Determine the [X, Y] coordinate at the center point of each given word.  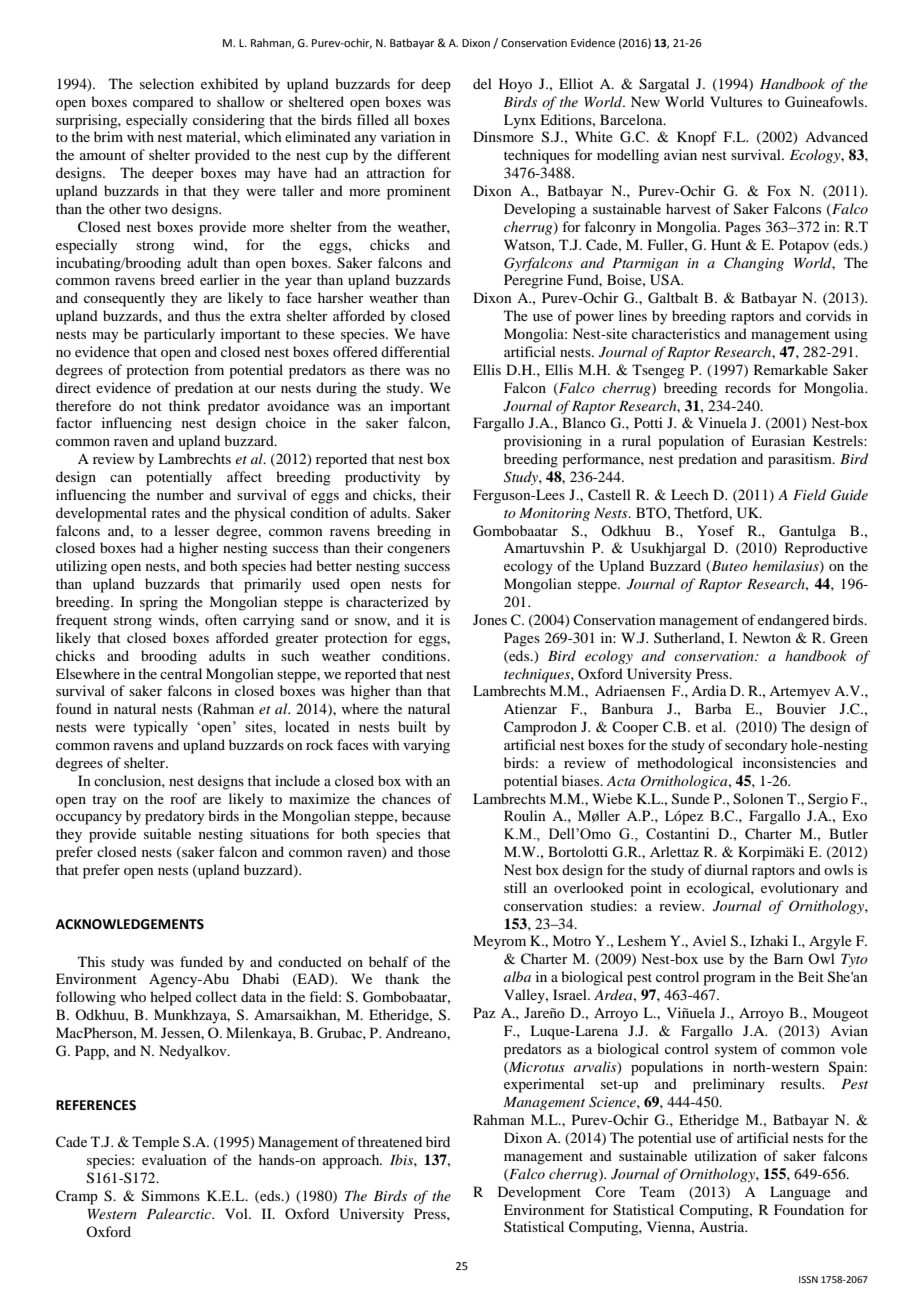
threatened [390, 1141]
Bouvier [801, 708]
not [152, 406]
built [412, 727]
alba [517, 976]
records [748, 387]
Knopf [697, 138]
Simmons [171, 1196]
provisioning [543, 442]
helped [171, 998]
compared [163, 103]
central [181, 673]
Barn [788, 958]
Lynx [520, 121]
